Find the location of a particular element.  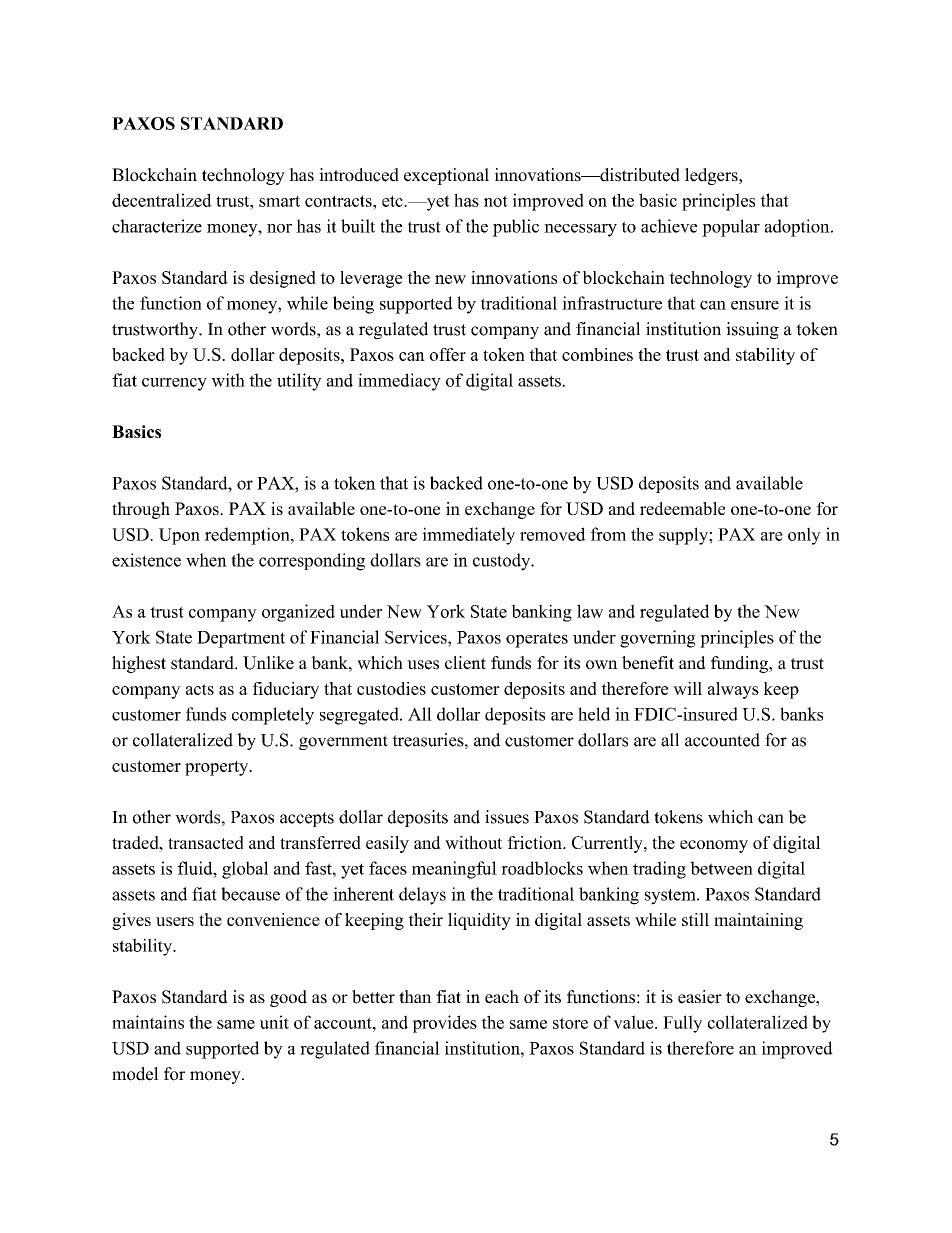

Fully is located at coordinates (682, 1024).
